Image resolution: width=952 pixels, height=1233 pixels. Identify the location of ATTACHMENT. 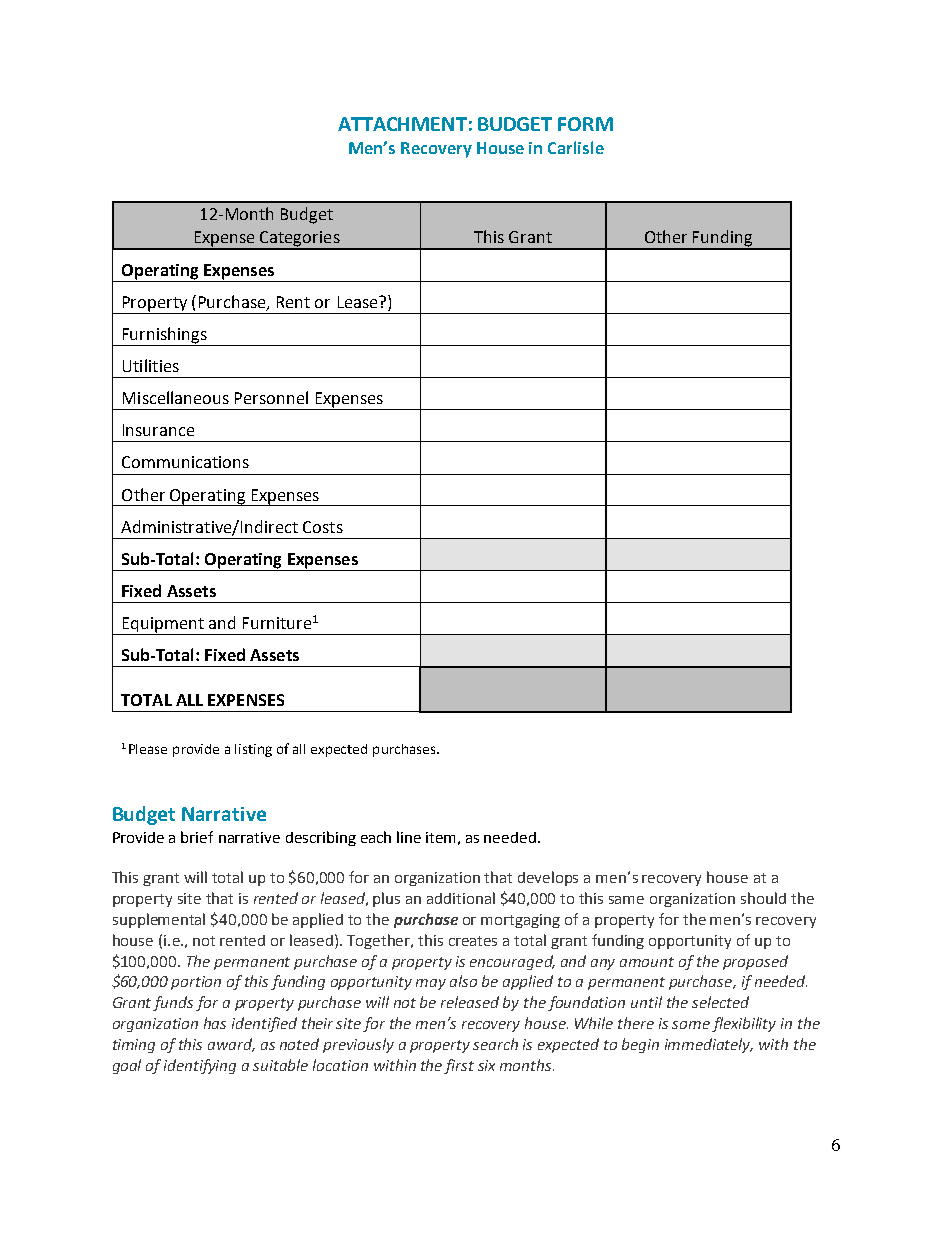
(402, 124).
